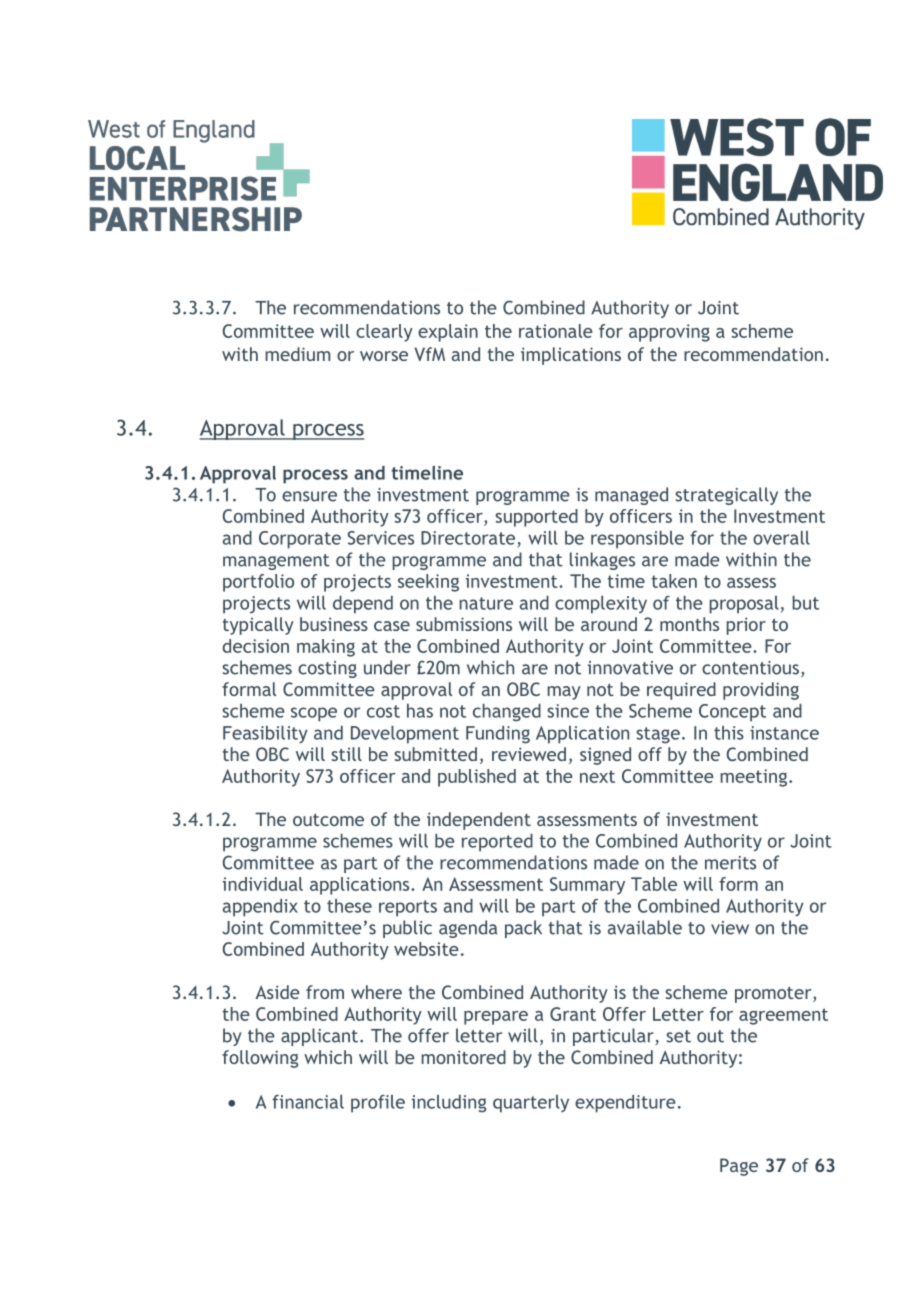 This screenshot has height=1308, width=924. Describe the element at coordinates (297, 354) in the screenshot. I see `medium` at that location.
